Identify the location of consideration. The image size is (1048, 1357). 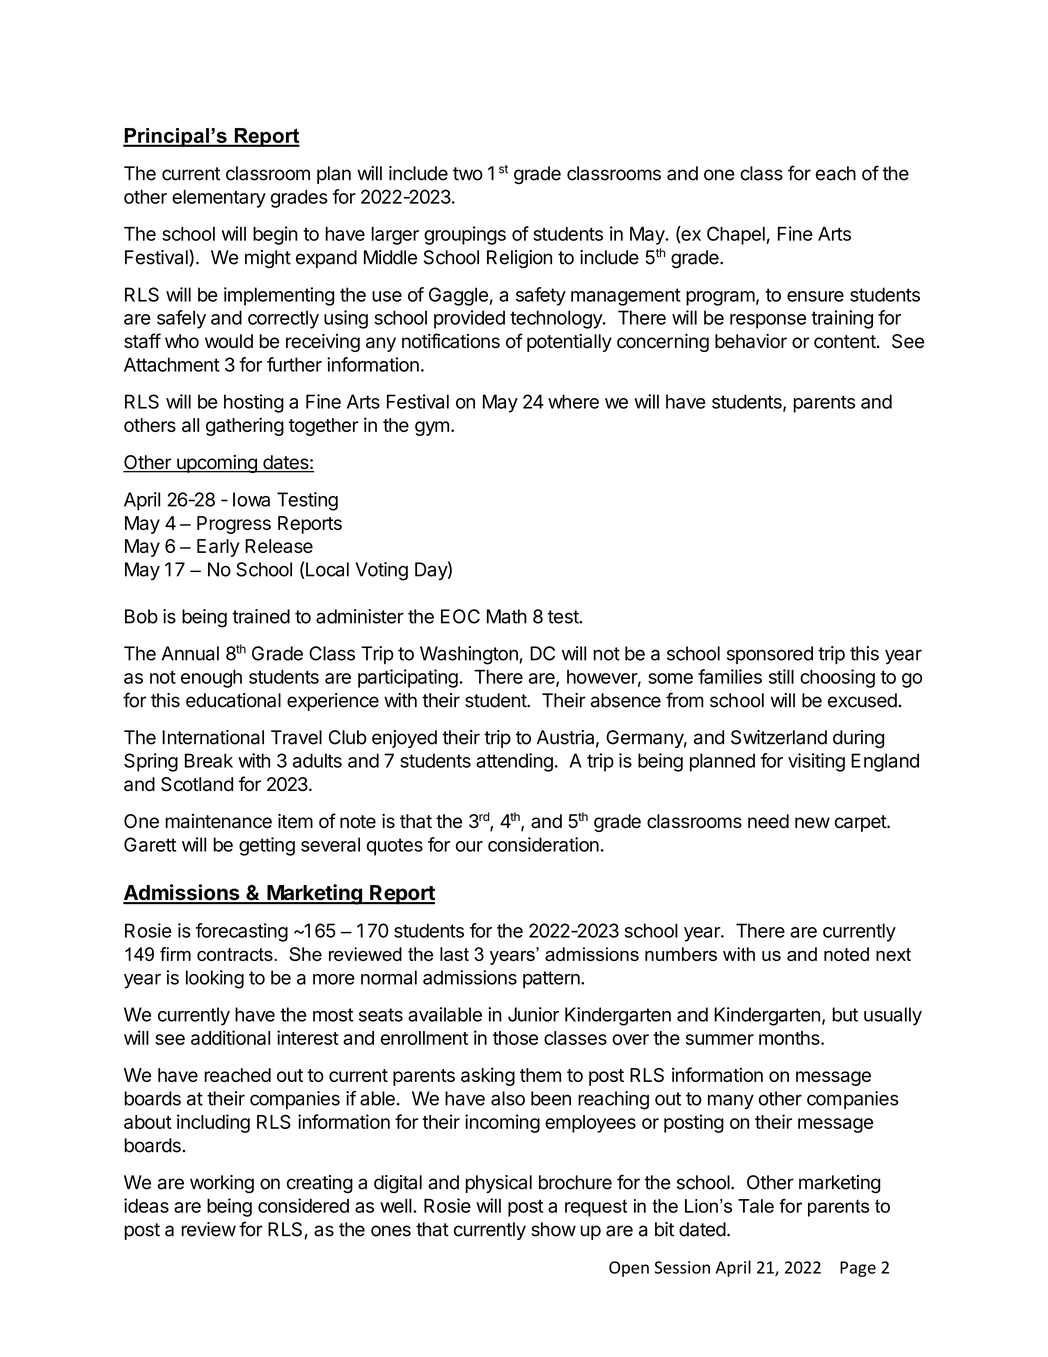
(543, 844).
